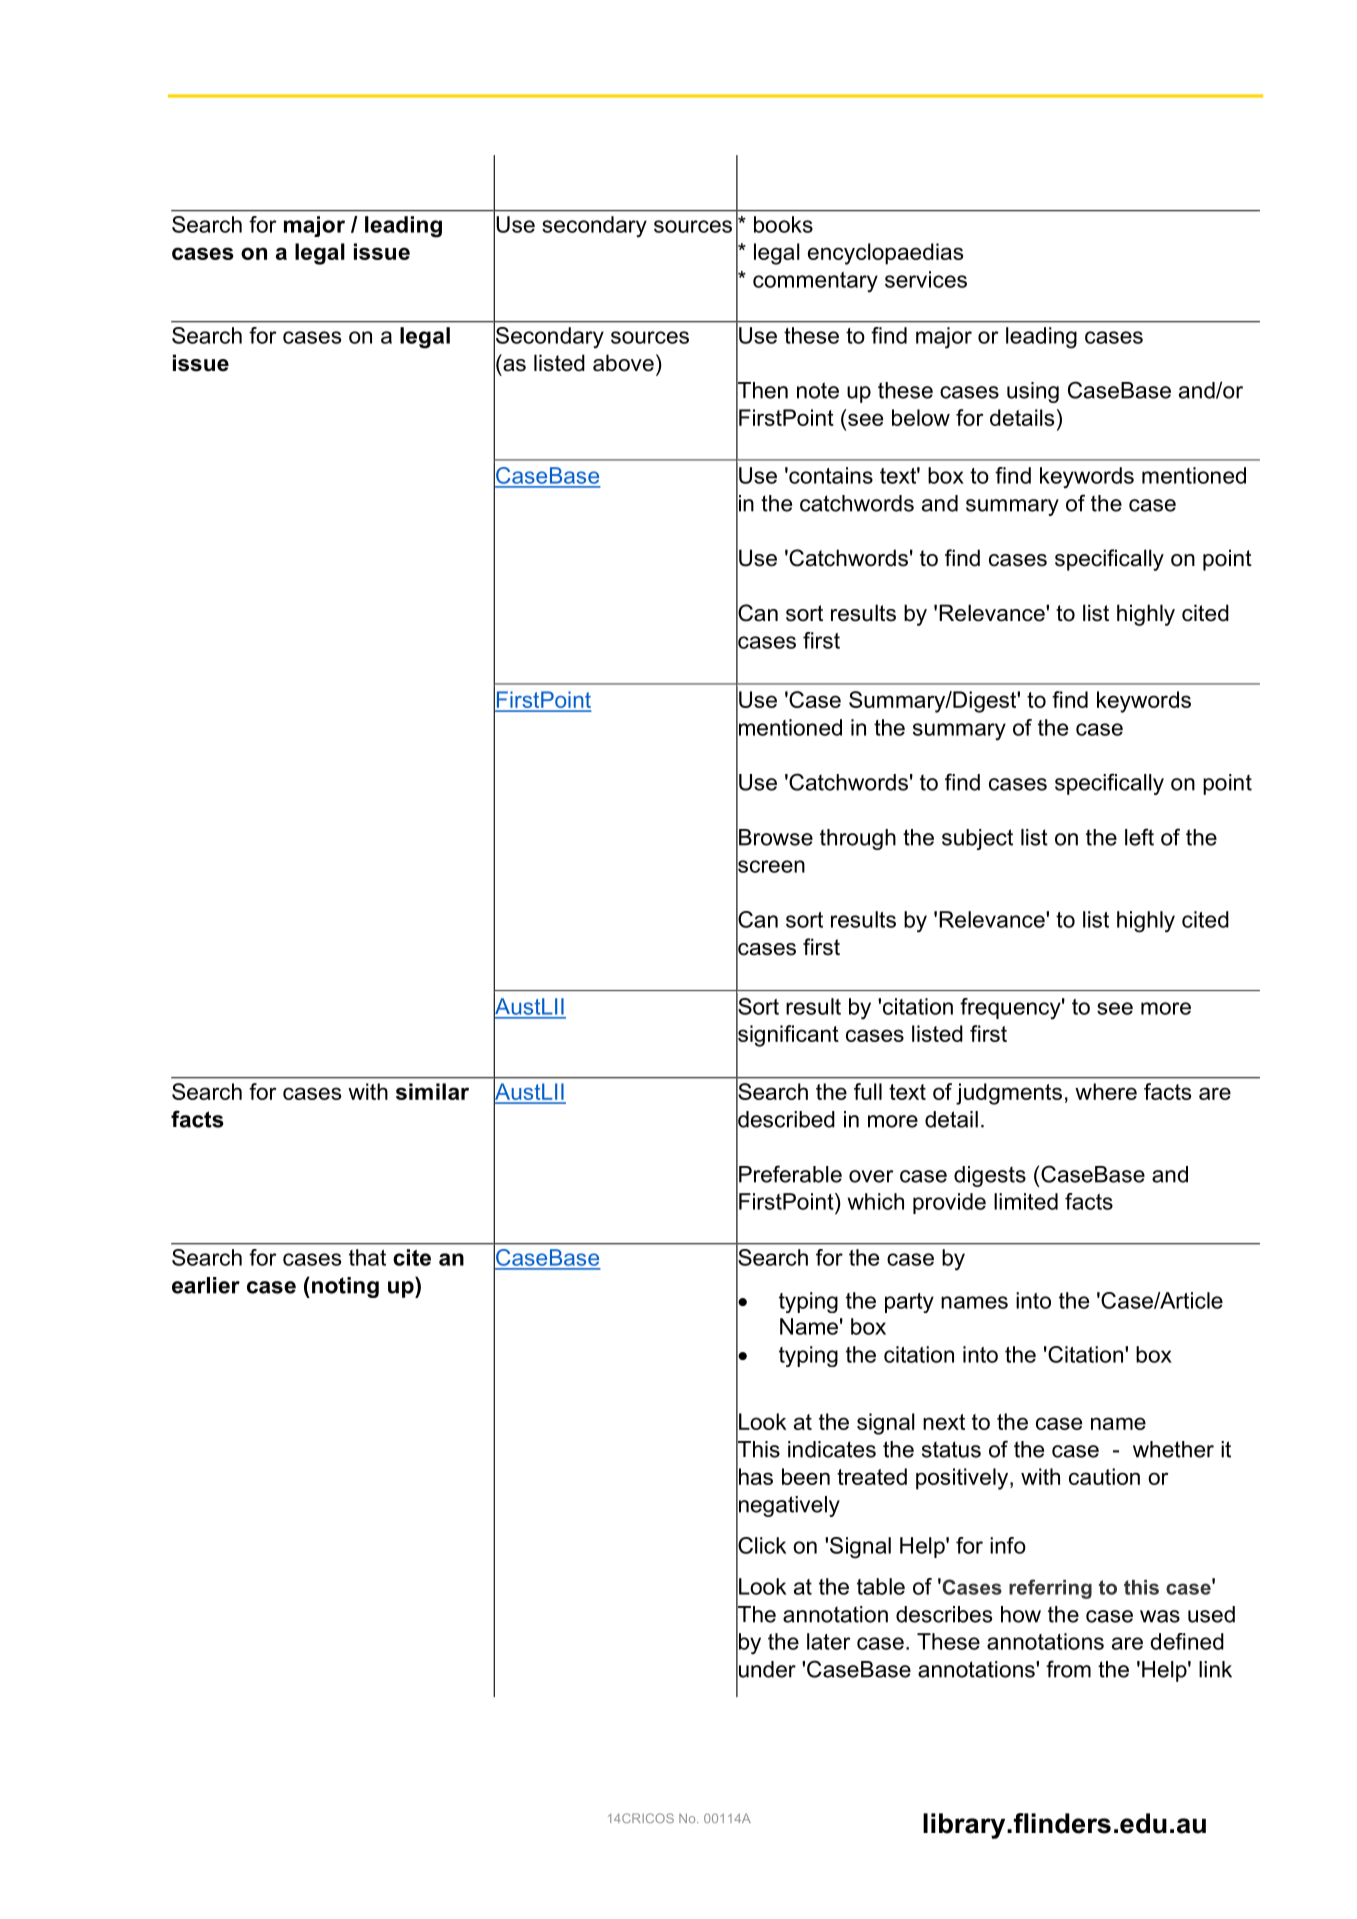  What do you see at coordinates (345, 1287) in the document?
I see `noting` at bounding box center [345, 1287].
